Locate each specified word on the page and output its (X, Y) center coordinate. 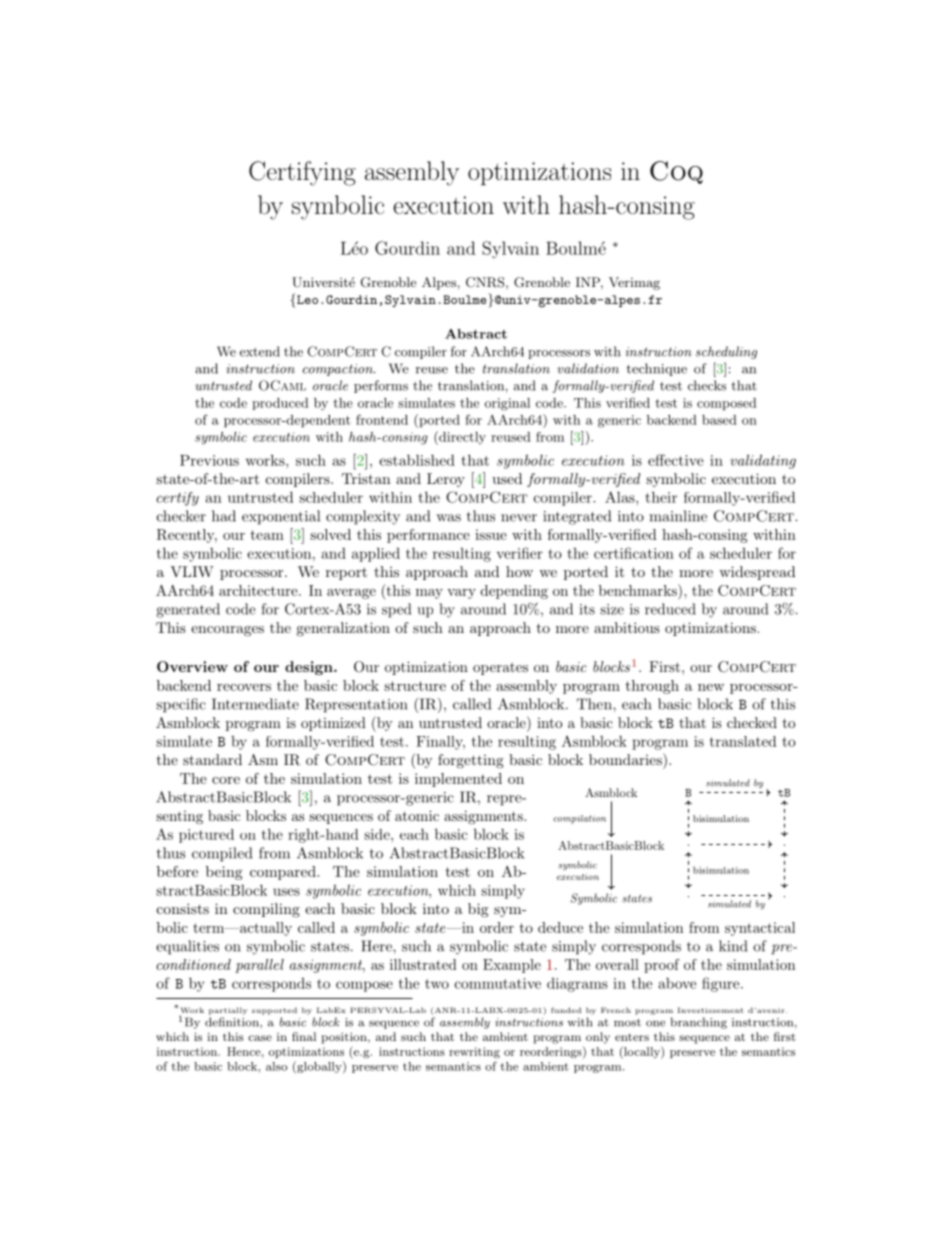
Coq (676, 172)
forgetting (471, 761)
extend (260, 351)
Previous (209, 460)
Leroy (446, 480)
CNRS (485, 282)
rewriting (474, 1053)
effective (676, 460)
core (226, 780)
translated (743, 741)
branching (699, 1023)
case (260, 1038)
